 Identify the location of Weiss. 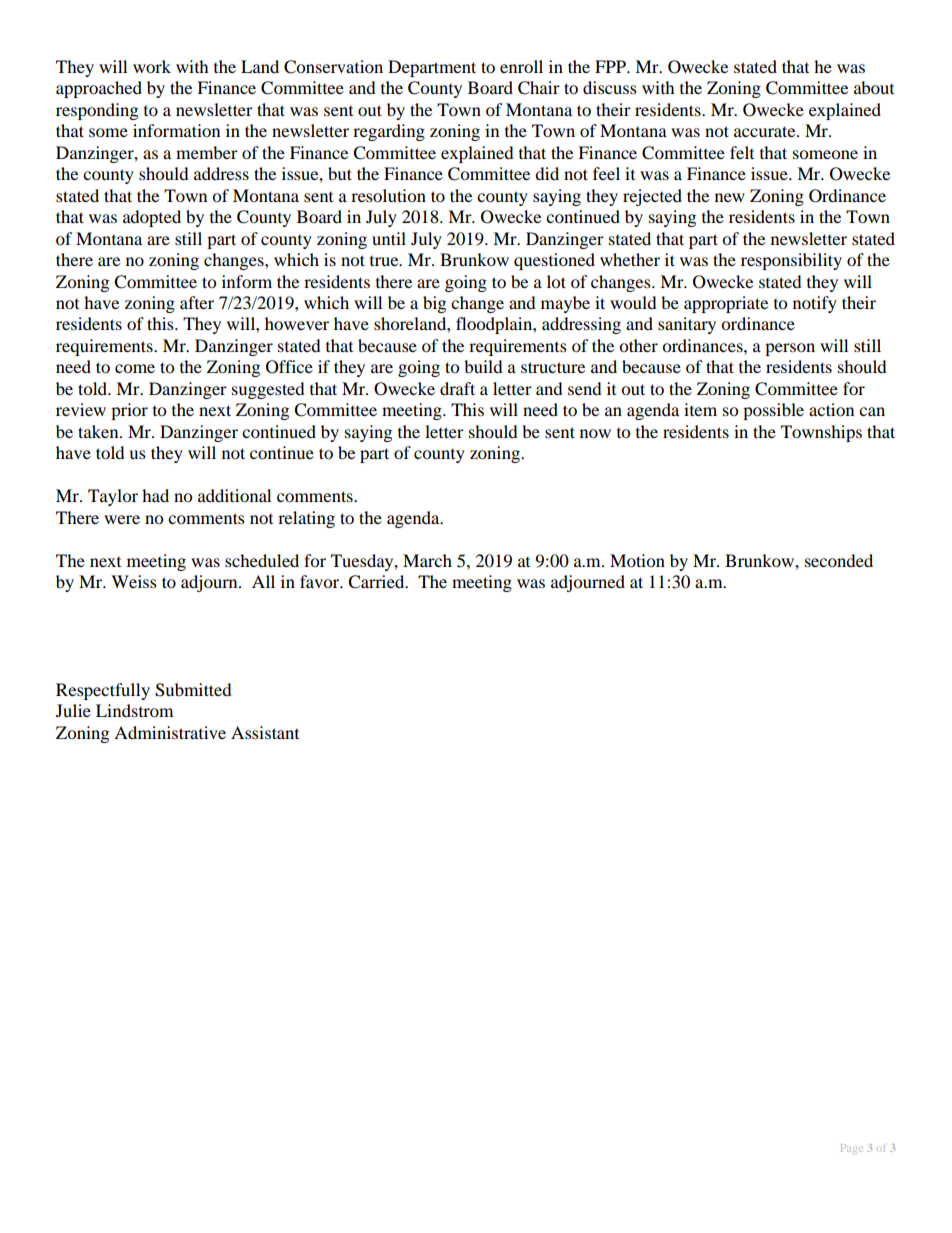
(134, 581).
